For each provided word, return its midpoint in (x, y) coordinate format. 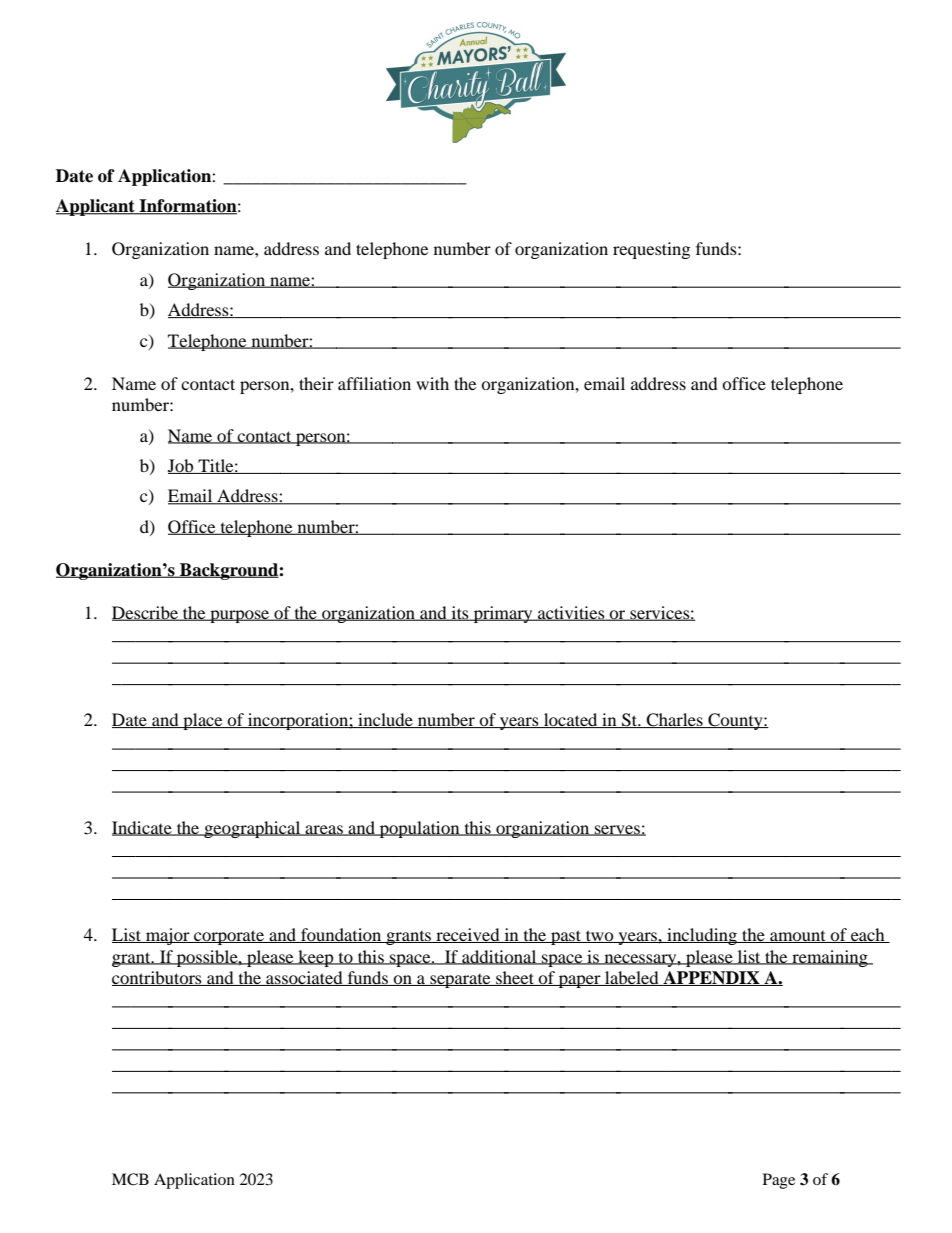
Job (182, 466)
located (571, 720)
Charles (674, 720)
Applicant (96, 207)
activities (571, 613)
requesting (651, 250)
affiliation (374, 383)
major (168, 936)
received (468, 935)
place (203, 721)
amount (798, 937)
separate (460, 981)
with (432, 383)
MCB (130, 1179)
